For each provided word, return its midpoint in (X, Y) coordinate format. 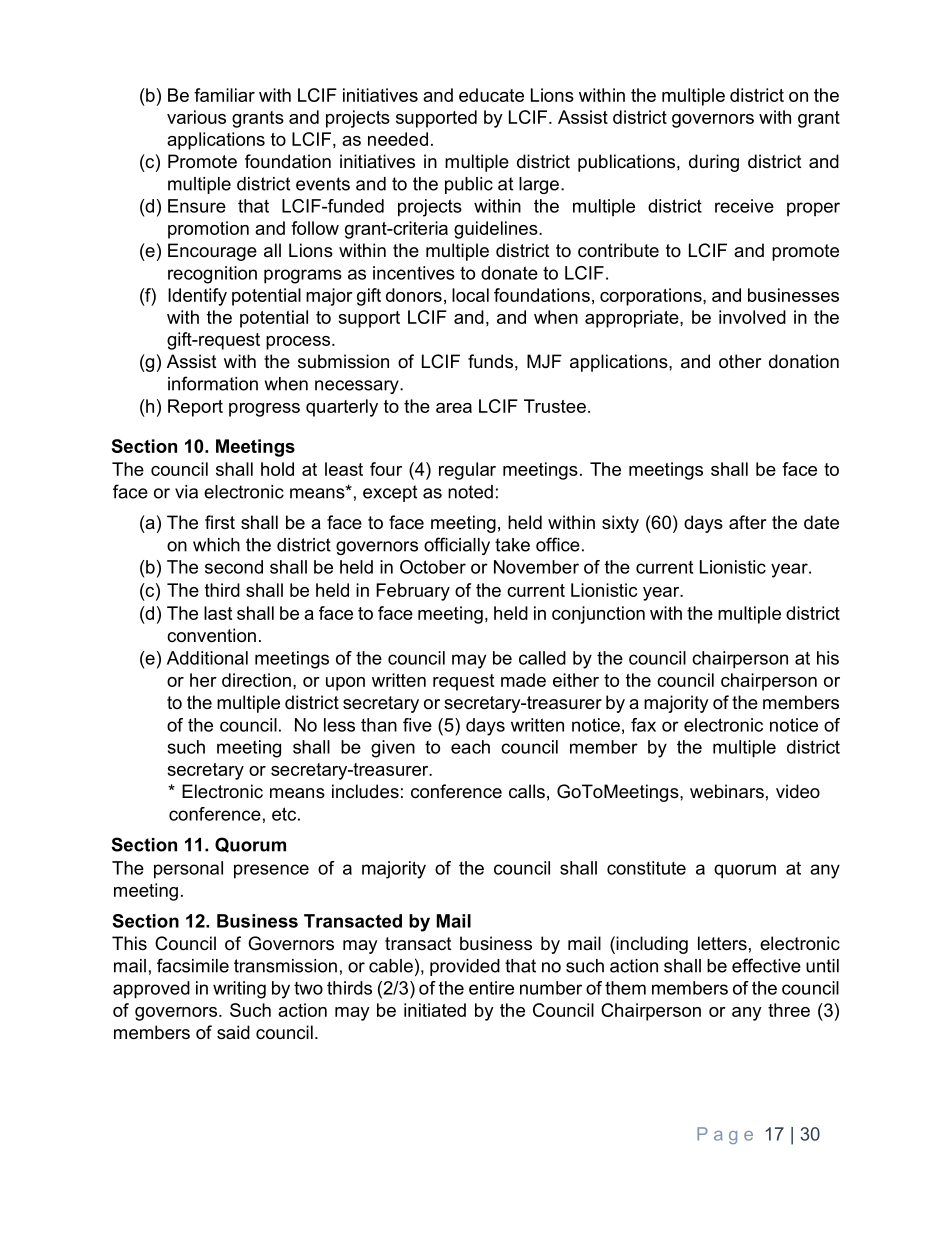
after (747, 522)
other (740, 361)
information (213, 383)
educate (491, 95)
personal (188, 870)
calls (527, 791)
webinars (727, 791)
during (714, 163)
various (196, 117)
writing (239, 990)
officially (457, 546)
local (470, 295)
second (234, 567)
